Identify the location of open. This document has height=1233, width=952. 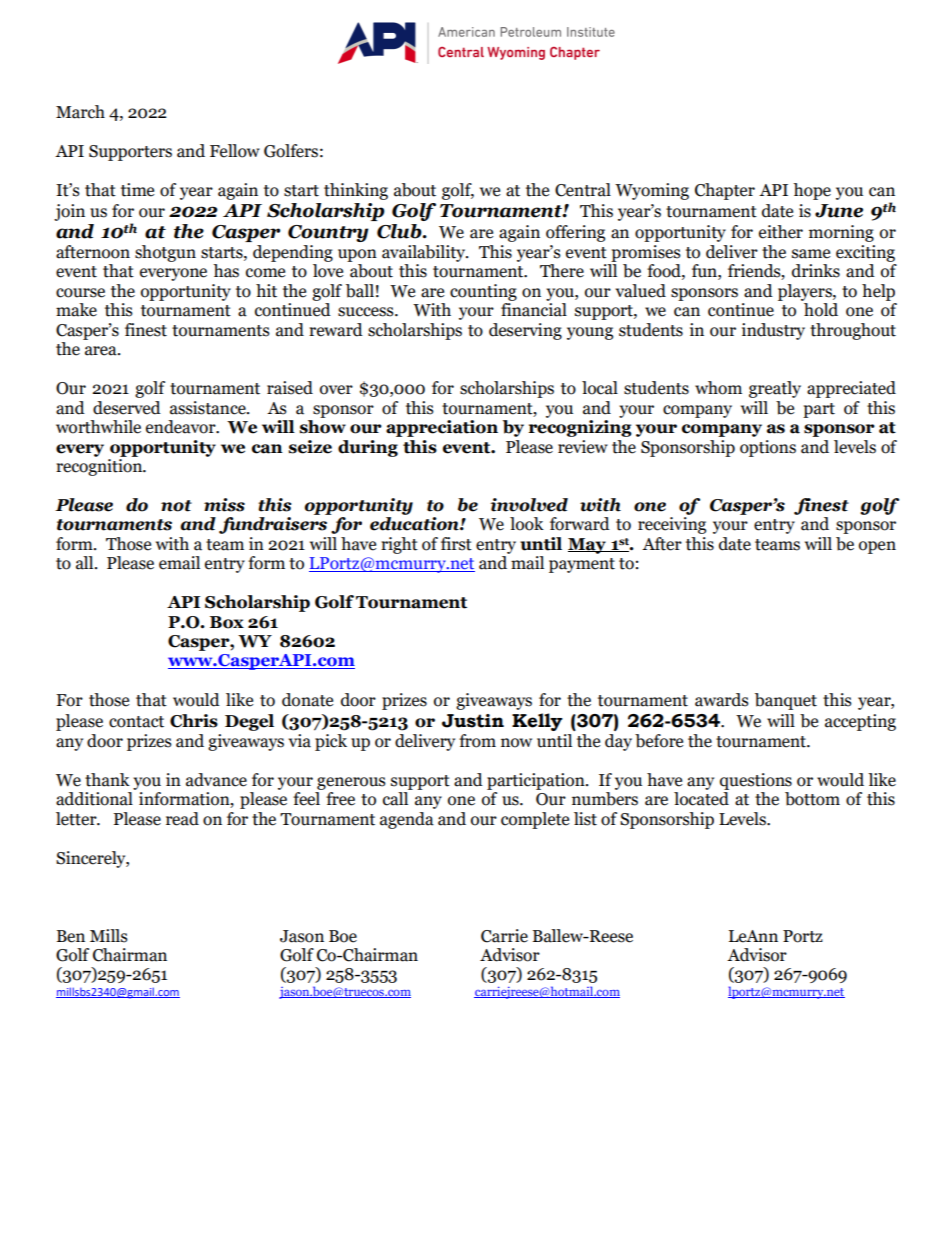
(877, 547).
